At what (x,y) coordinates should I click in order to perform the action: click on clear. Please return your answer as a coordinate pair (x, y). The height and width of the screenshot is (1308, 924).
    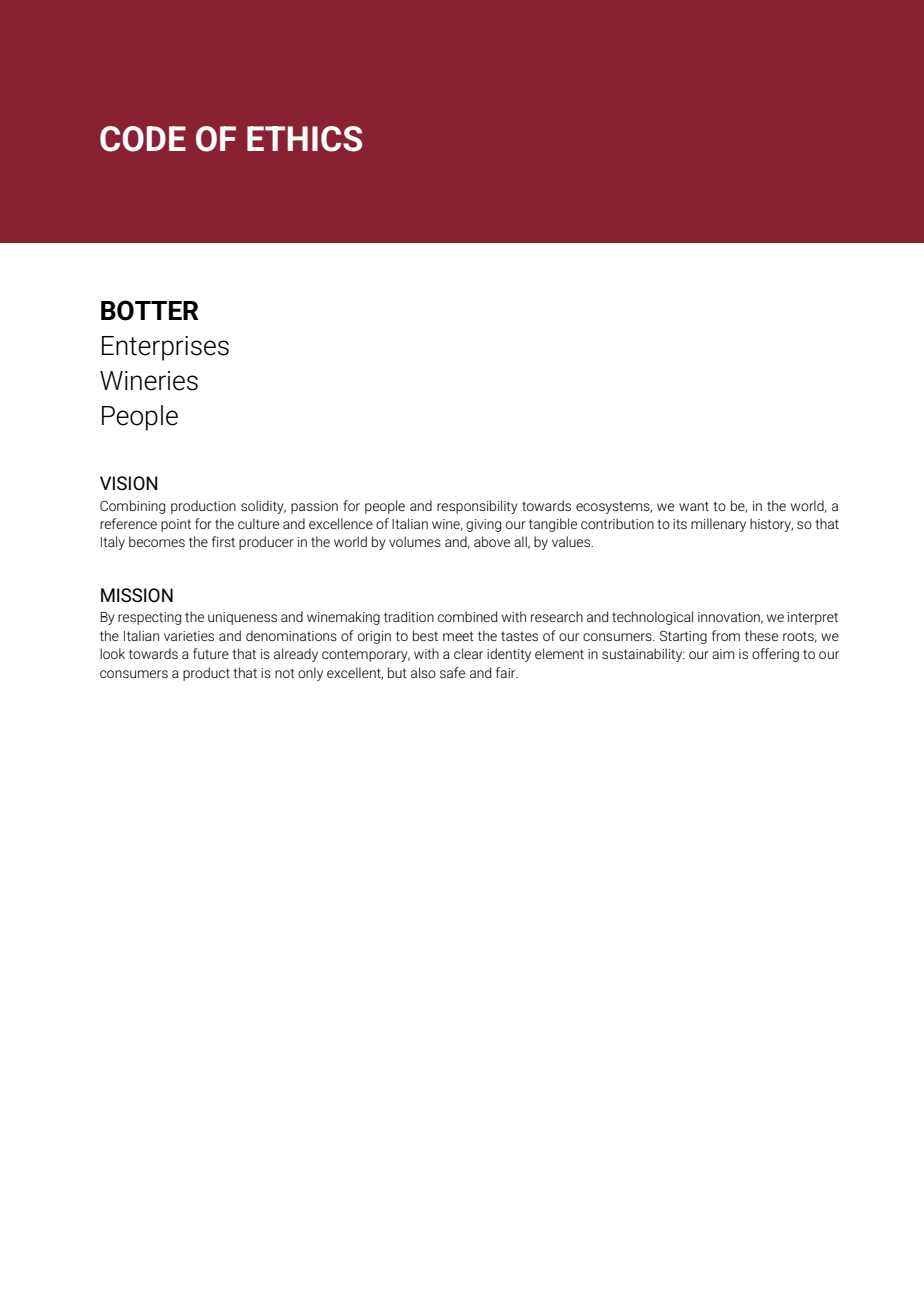
    Looking at the image, I should click on (468, 653).
